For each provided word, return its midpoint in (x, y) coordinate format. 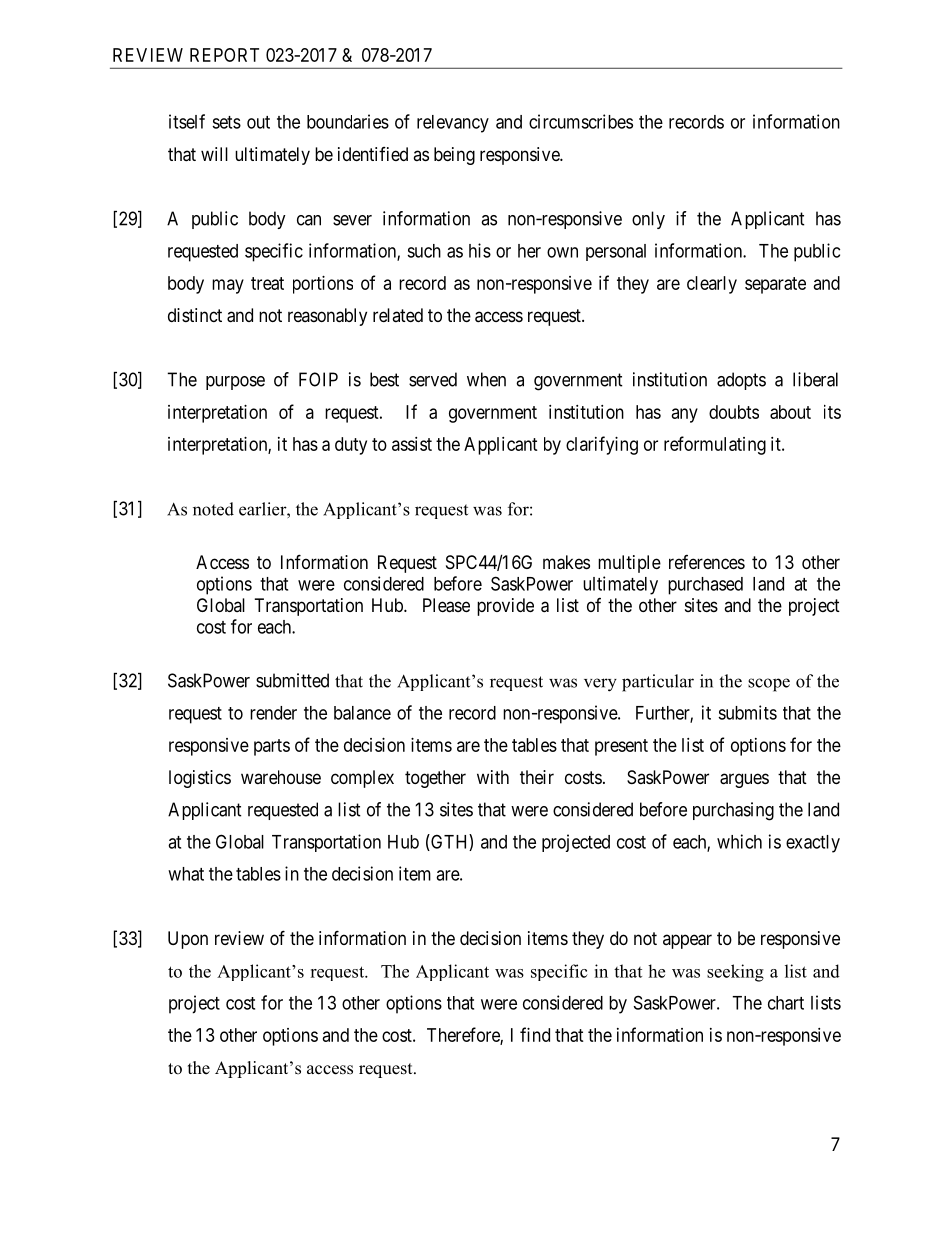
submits (747, 712)
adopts (741, 381)
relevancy (453, 124)
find (535, 1034)
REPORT (224, 55)
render (273, 713)
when (486, 379)
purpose (235, 383)
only (648, 220)
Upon (188, 940)
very (600, 685)
